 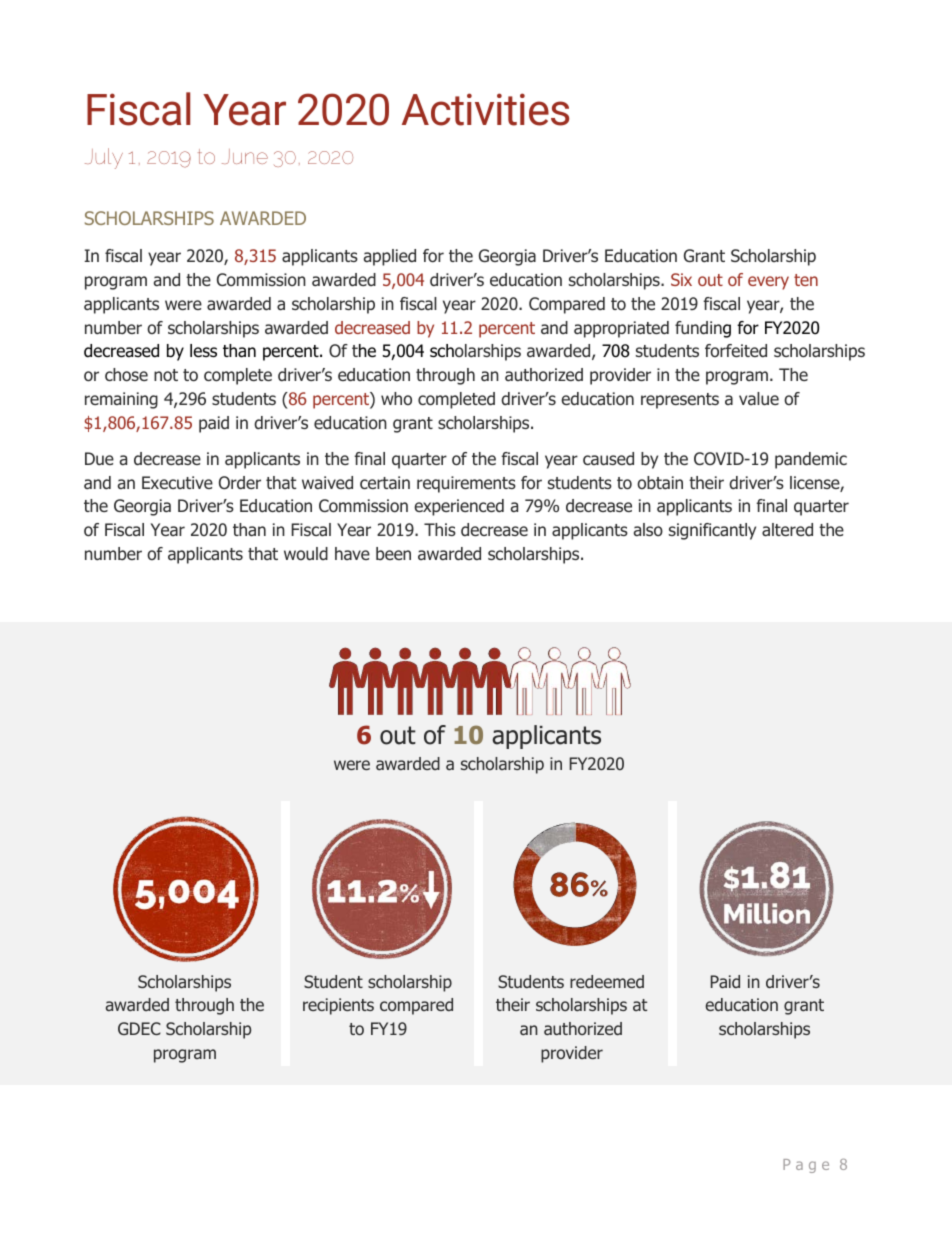 I want to click on less, so click(x=203, y=351).
